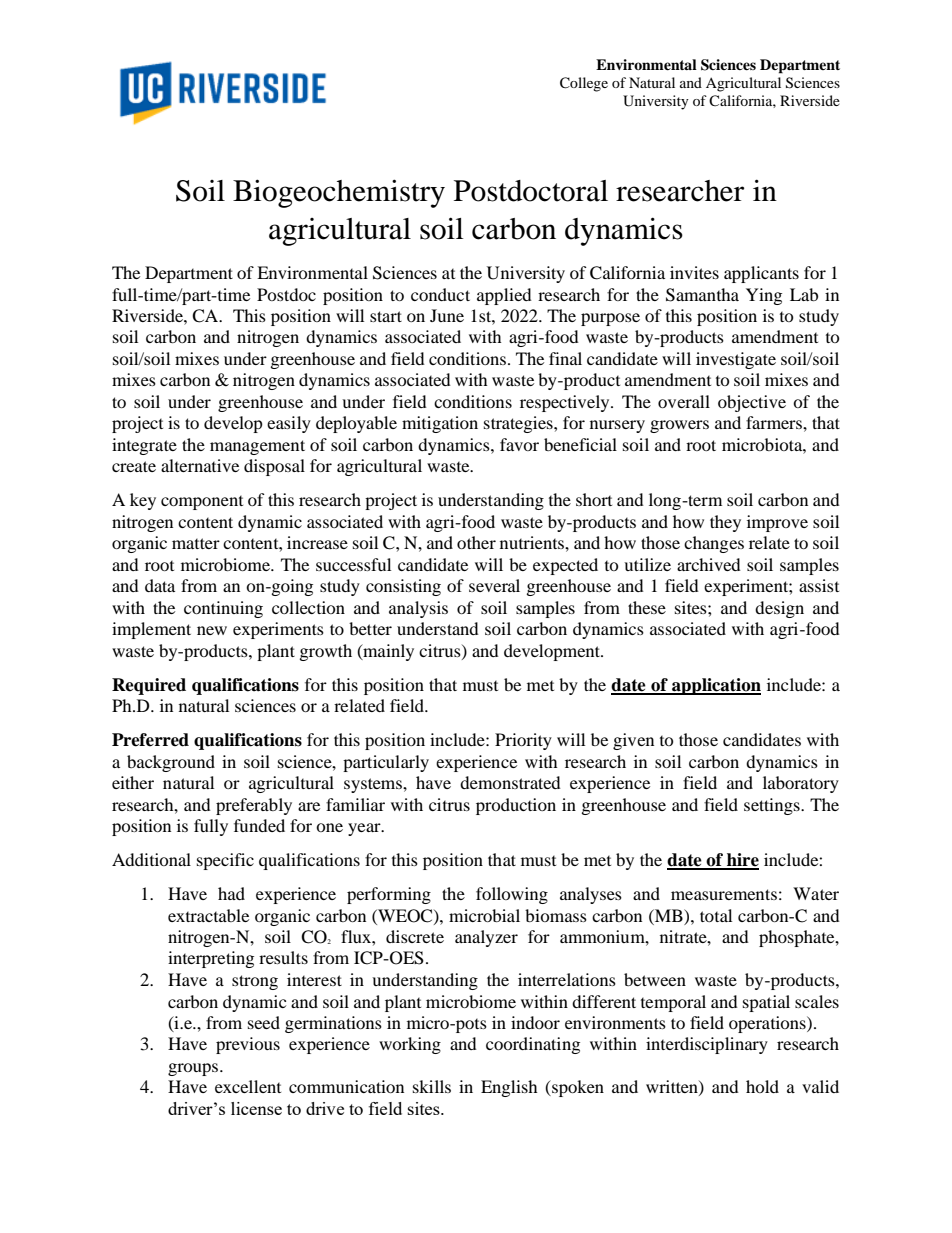  What do you see at coordinates (447, 315) in the screenshot?
I see `June` at bounding box center [447, 315].
